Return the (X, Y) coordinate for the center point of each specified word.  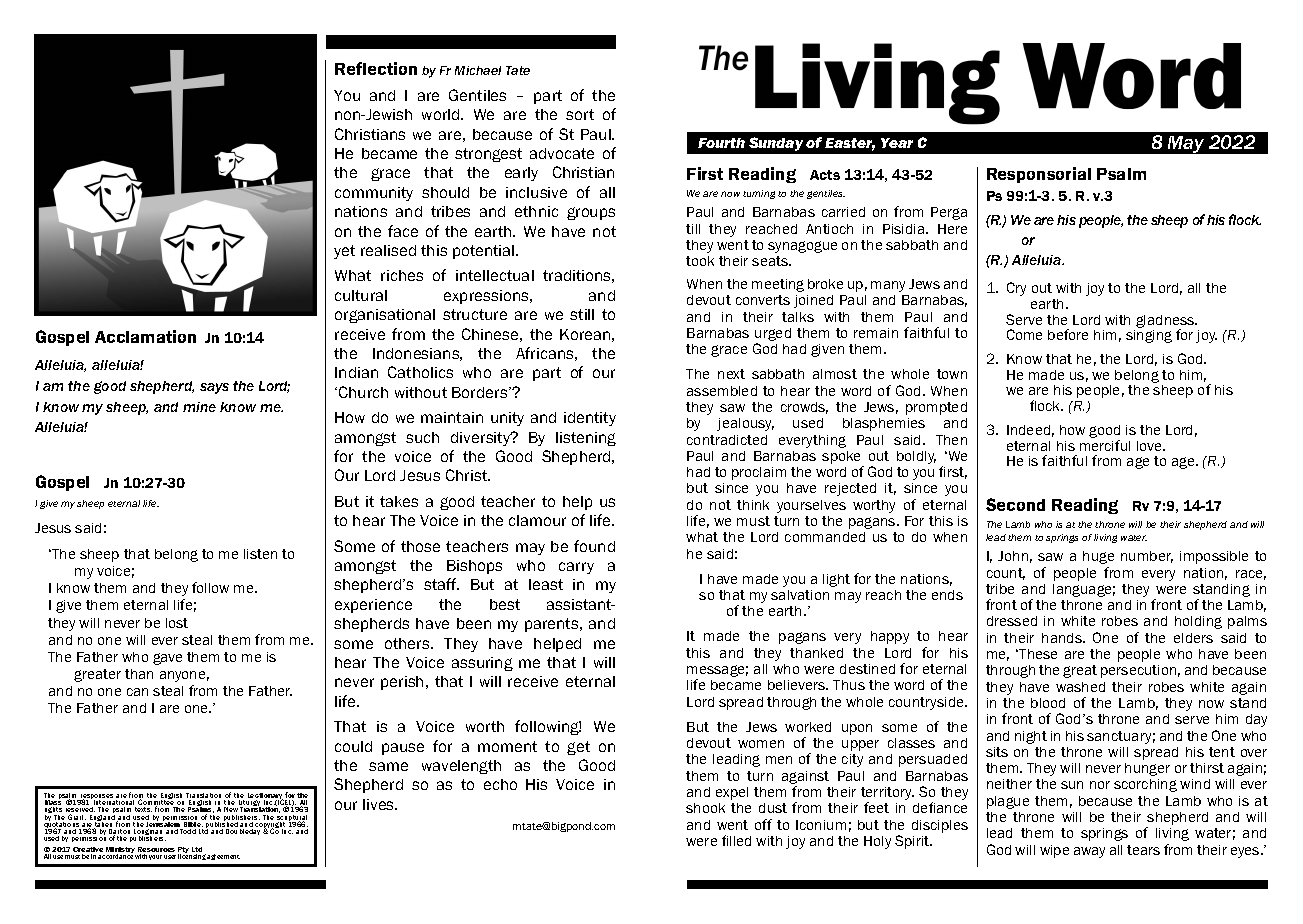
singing (1149, 336)
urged (773, 336)
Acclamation (145, 336)
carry (576, 568)
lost (177, 623)
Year (897, 143)
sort (580, 114)
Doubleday (243, 832)
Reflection (376, 68)
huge (1098, 557)
